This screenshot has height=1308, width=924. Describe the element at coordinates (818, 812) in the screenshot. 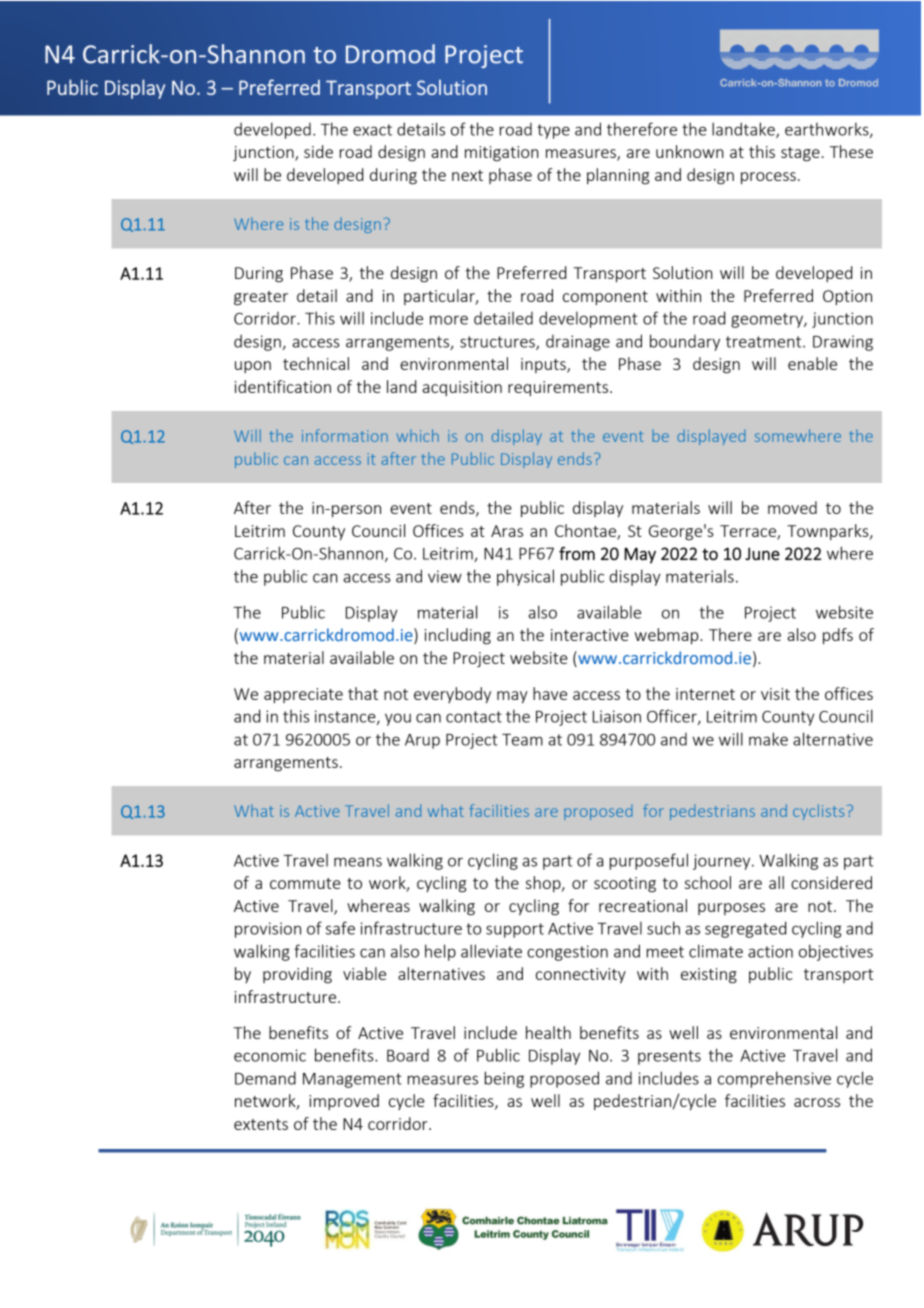

I see `cyclists` at that location.
